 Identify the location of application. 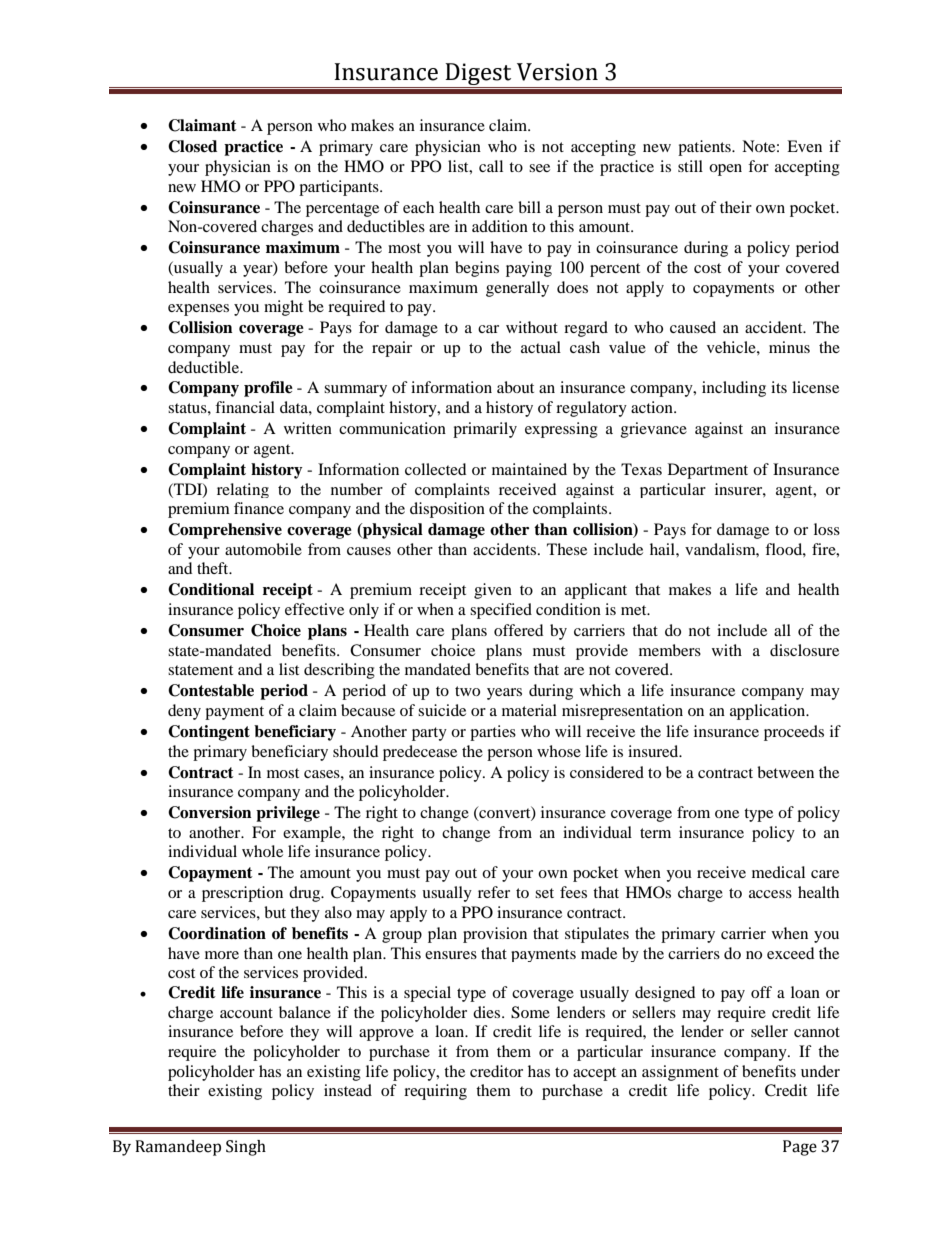
(769, 712).
